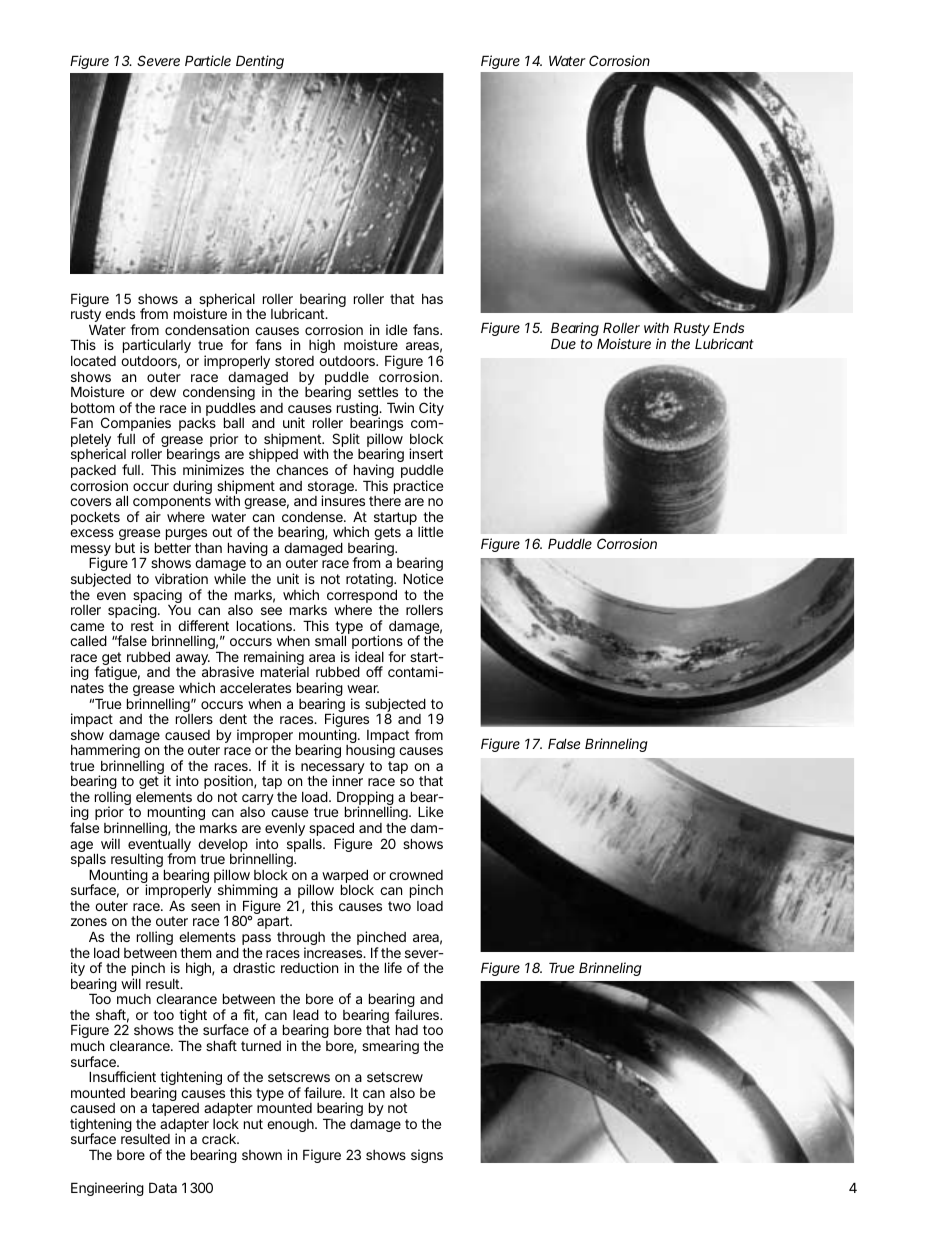 The height and width of the image is (1233, 952). I want to click on Insufficient, so click(122, 1076).
